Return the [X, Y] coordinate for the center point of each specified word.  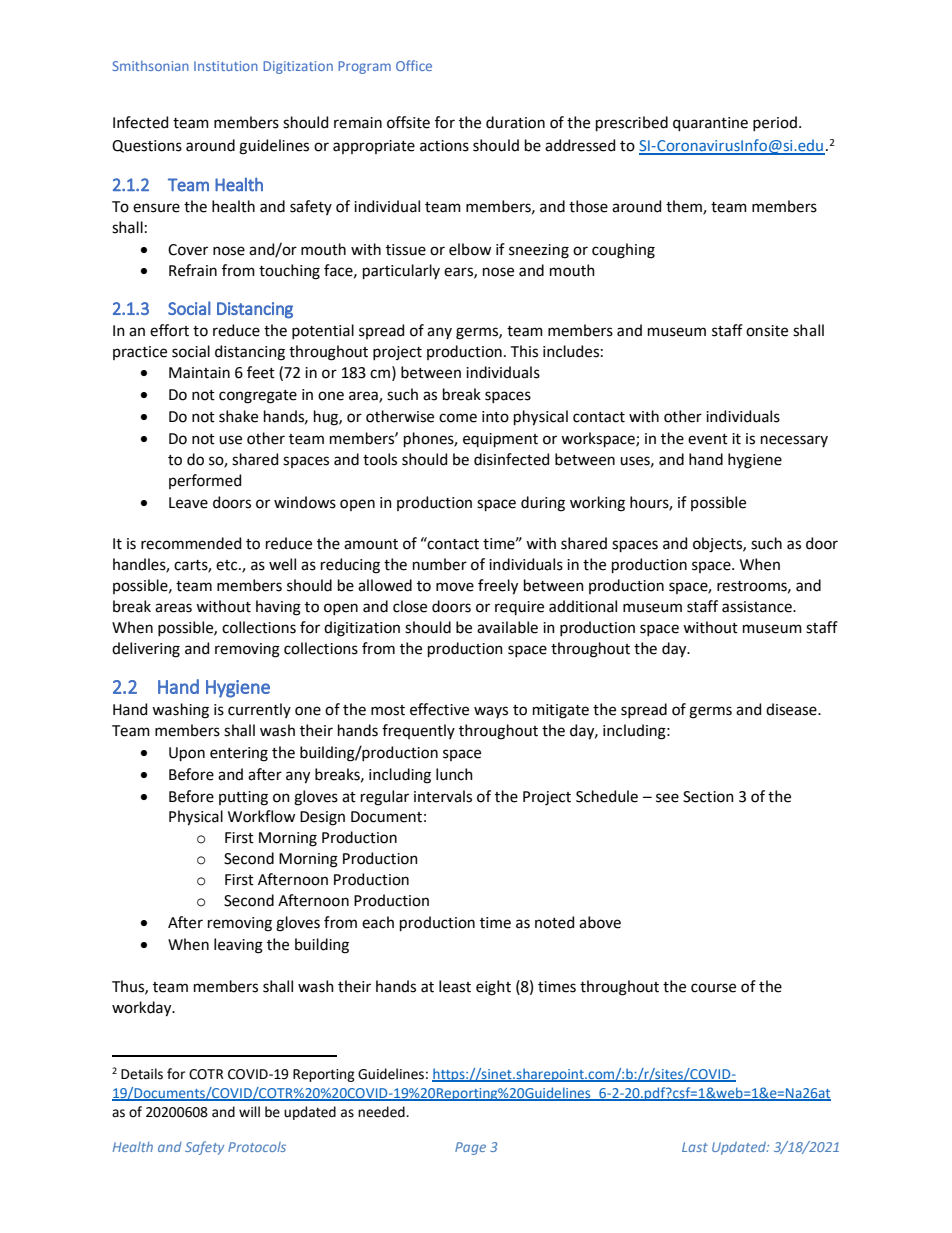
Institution [226, 66]
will [249, 1111]
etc [228, 565]
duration [515, 122]
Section [708, 797]
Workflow [261, 816]
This [524, 351]
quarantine [710, 124]
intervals [443, 796]
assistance [758, 607]
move [455, 587]
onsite [767, 331]
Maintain [199, 373]
